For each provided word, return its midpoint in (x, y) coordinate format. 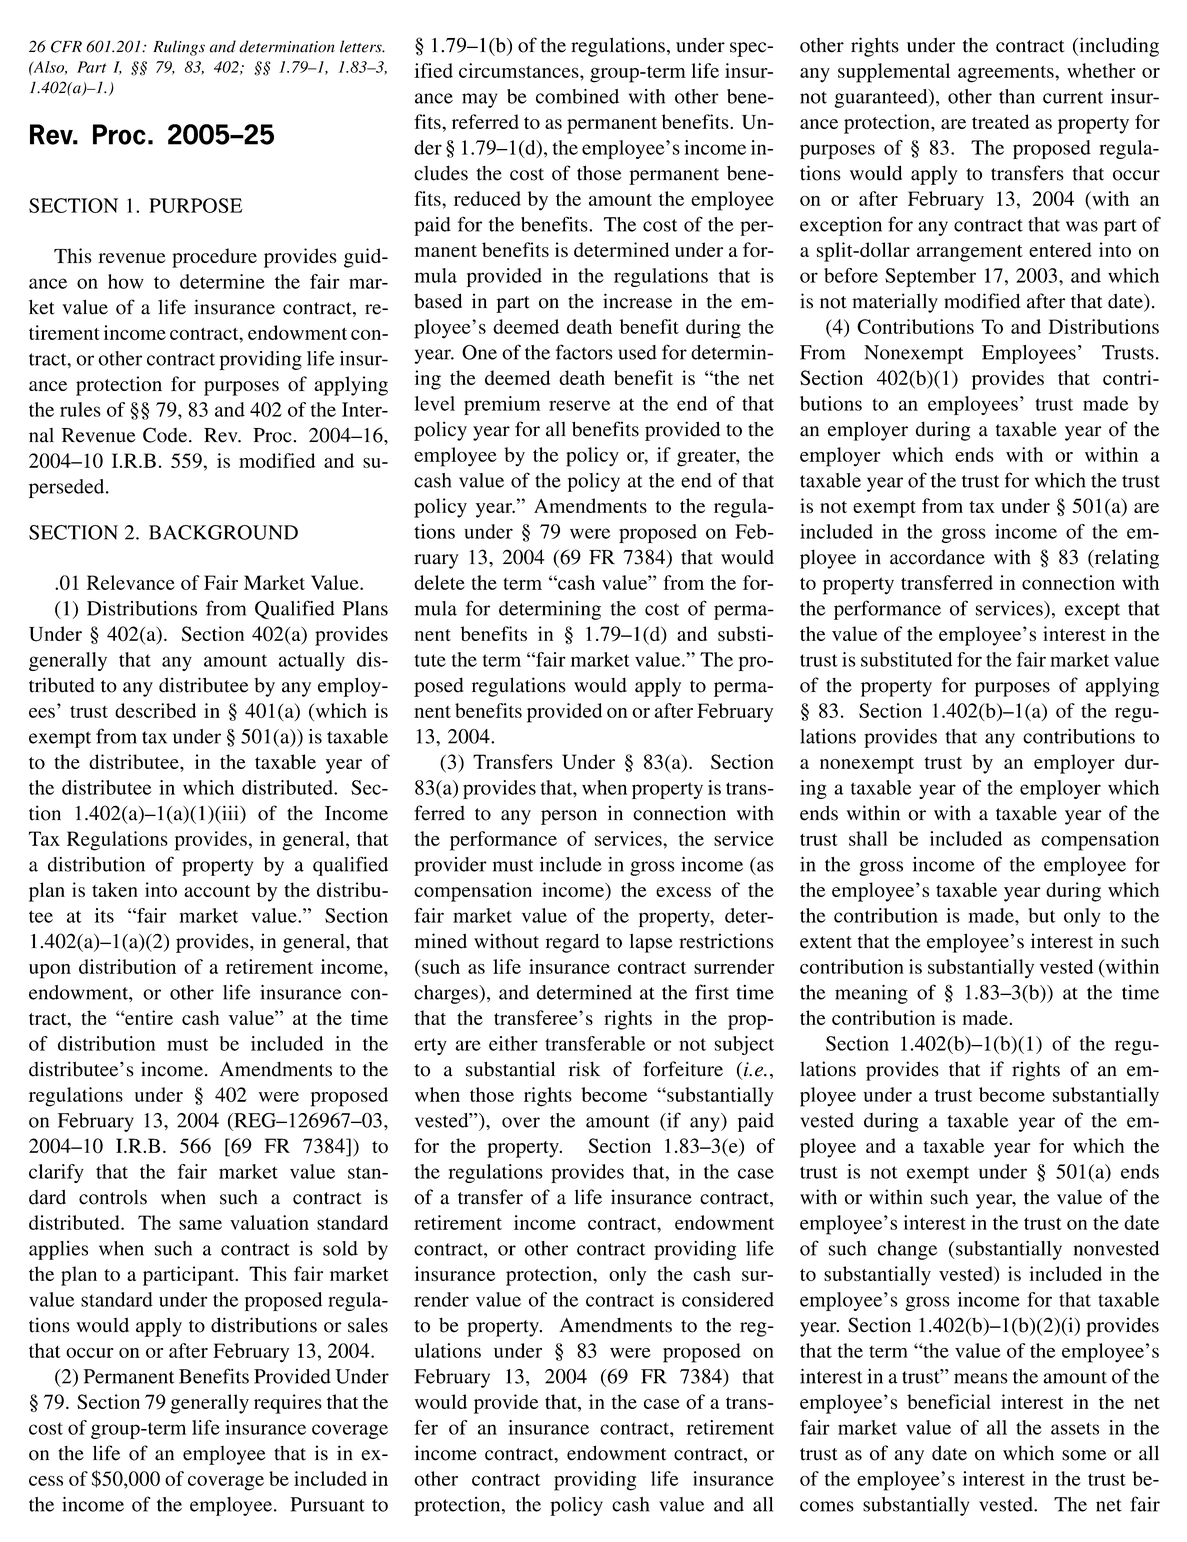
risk (584, 1069)
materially (895, 303)
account (217, 891)
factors (584, 352)
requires (288, 1404)
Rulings (179, 48)
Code (166, 435)
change (907, 1250)
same (200, 1225)
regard (572, 943)
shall (868, 838)
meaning (871, 994)
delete (439, 582)
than (1017, 96)
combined (577, 96)
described (155, 710)
